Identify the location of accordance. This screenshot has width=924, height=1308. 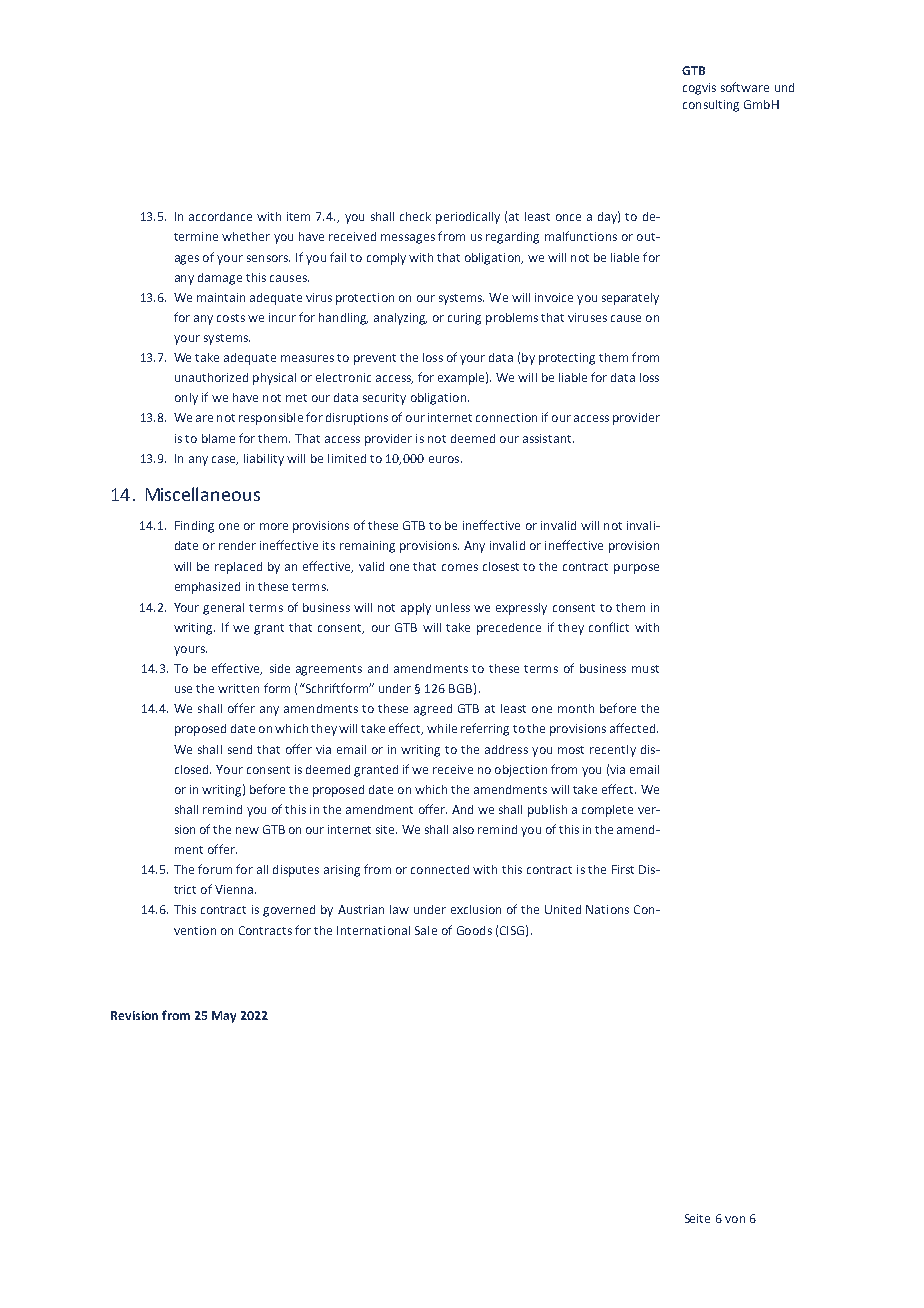
(220, 216).
